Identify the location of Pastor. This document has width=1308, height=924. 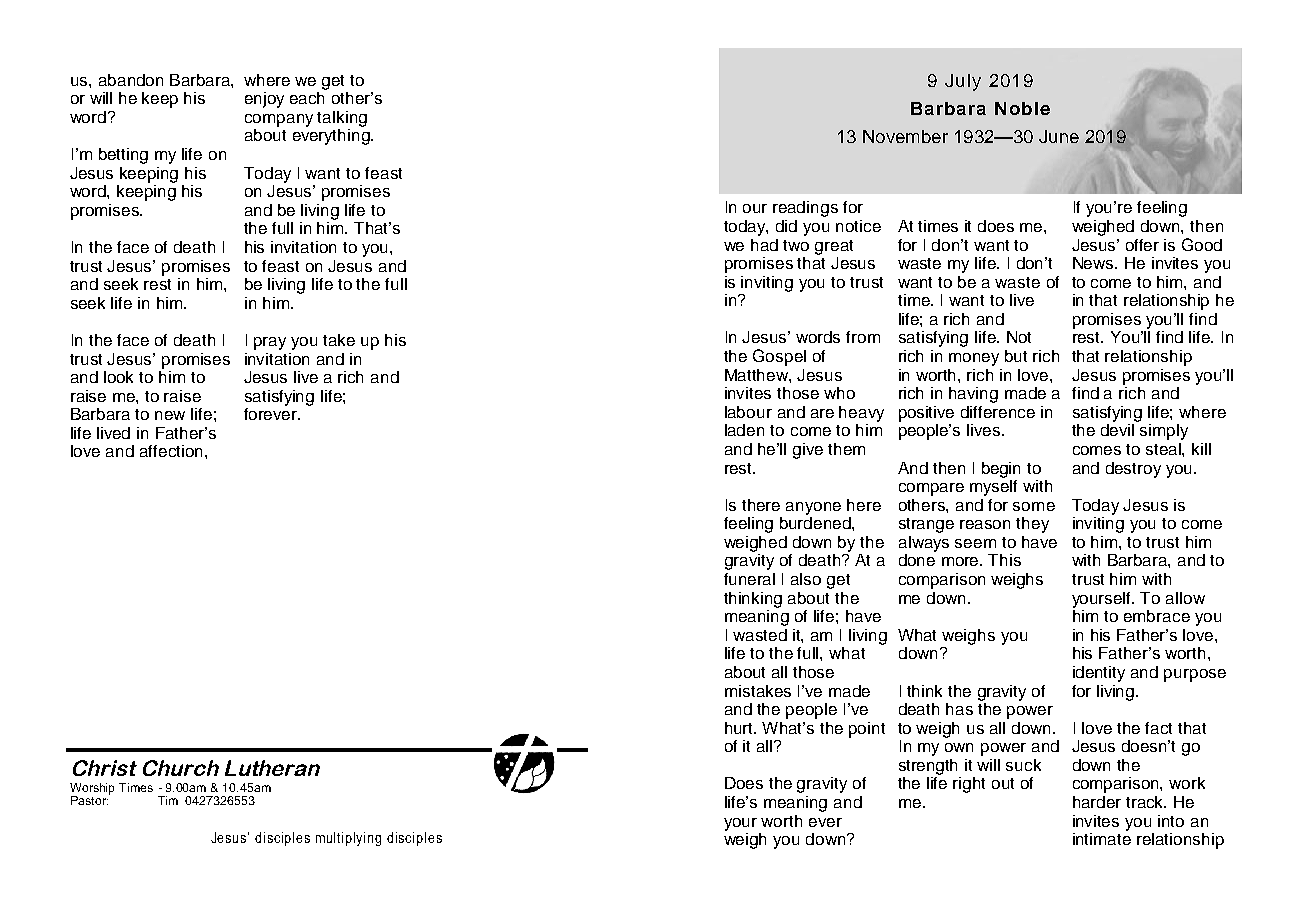
(89, 800).
